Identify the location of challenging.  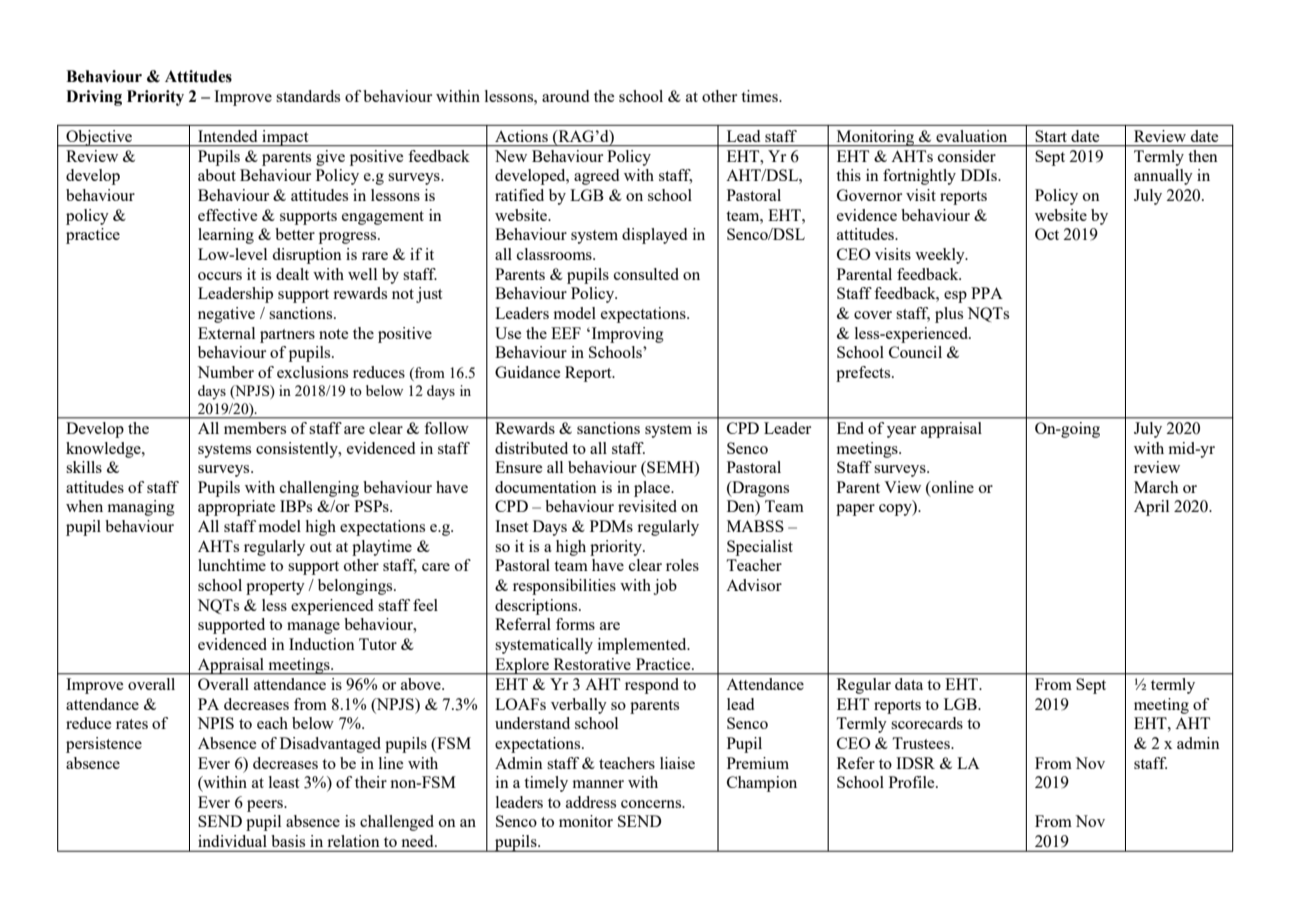
(319, 489).
